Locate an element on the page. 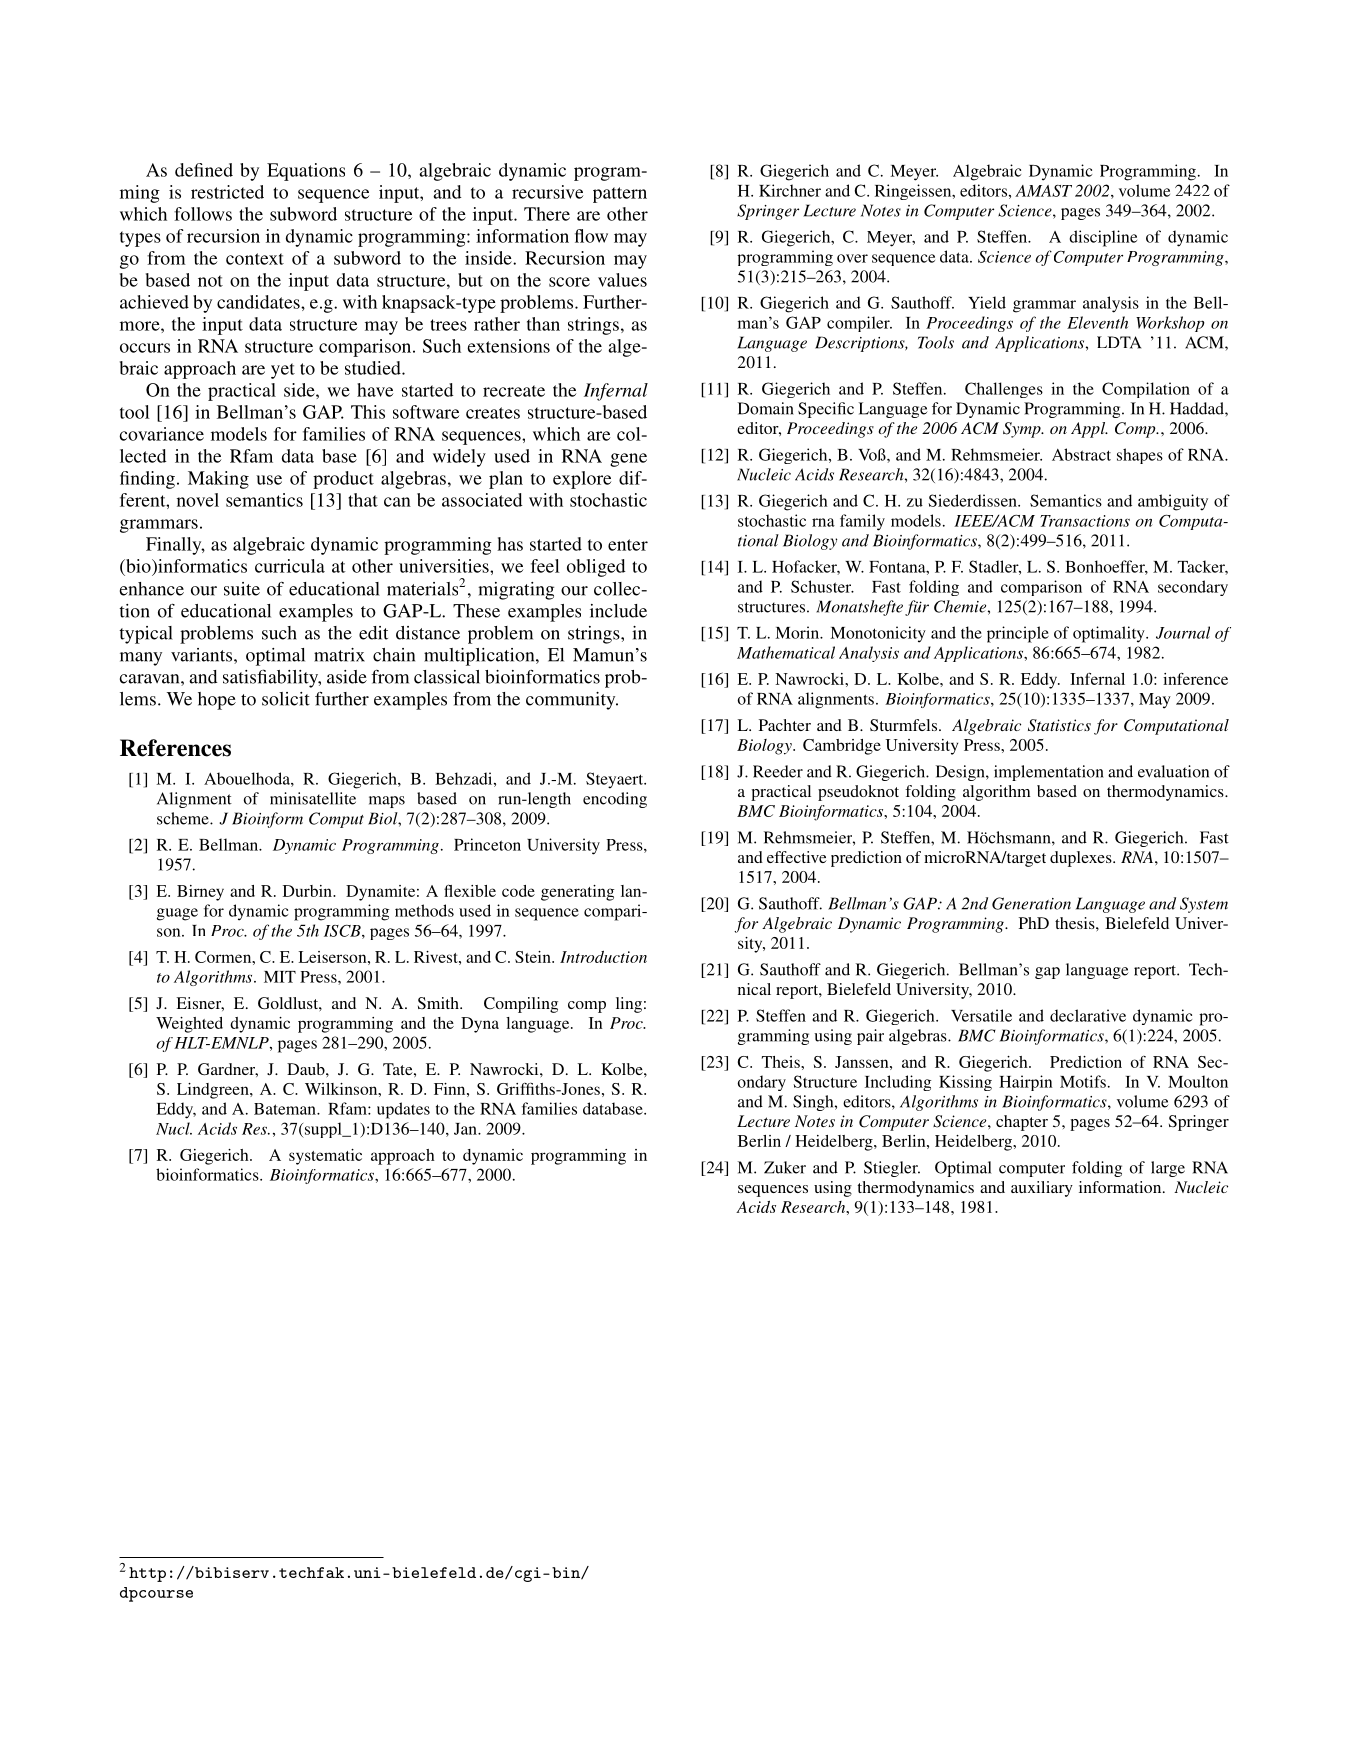  Statistics is located at coordinates (1059, 725).
